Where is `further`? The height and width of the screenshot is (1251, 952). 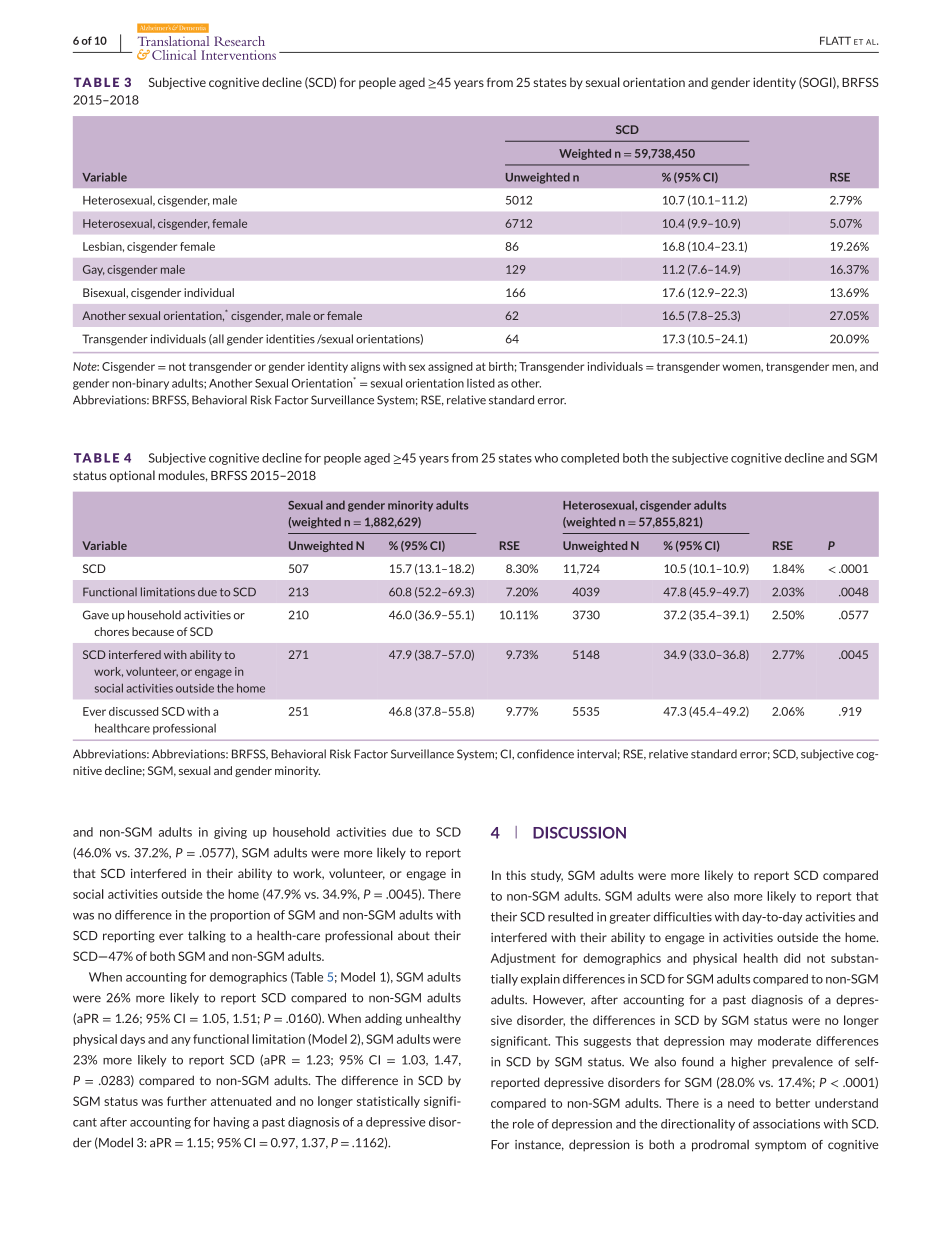 further is located at coordinates (187, 1101).
